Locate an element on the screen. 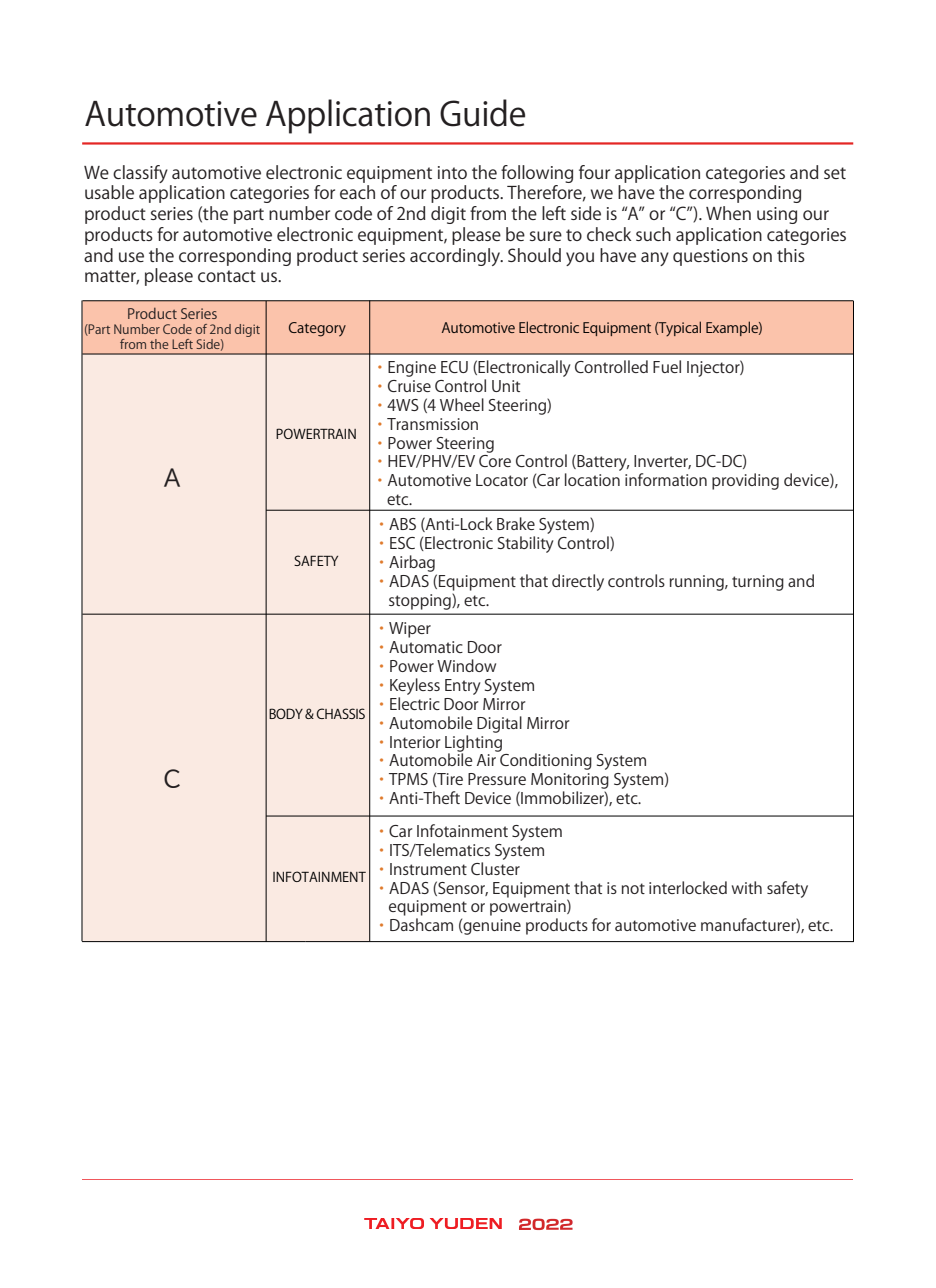 This screenshot has height=1288, width=936. classify is located at coordinates (140, 174).
